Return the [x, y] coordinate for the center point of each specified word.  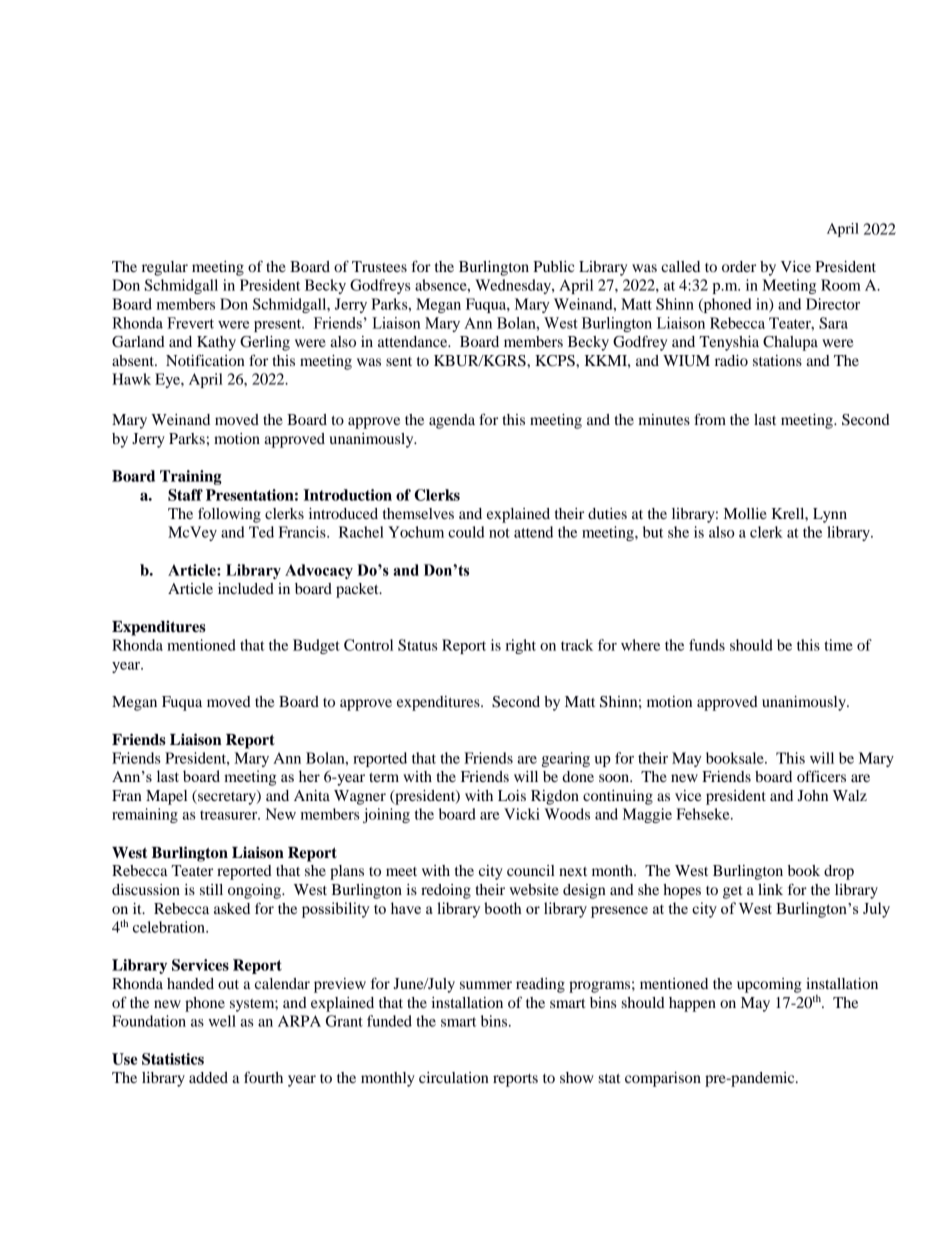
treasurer [230, 815]
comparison [663, 1079]
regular [165, 268]
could [466, 532]
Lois [512, 795]
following [229, 515]
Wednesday [514, 286]
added [208, 1077]
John [813, 795]
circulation [454, 1077]
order [739, 266]
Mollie [745, 513]
